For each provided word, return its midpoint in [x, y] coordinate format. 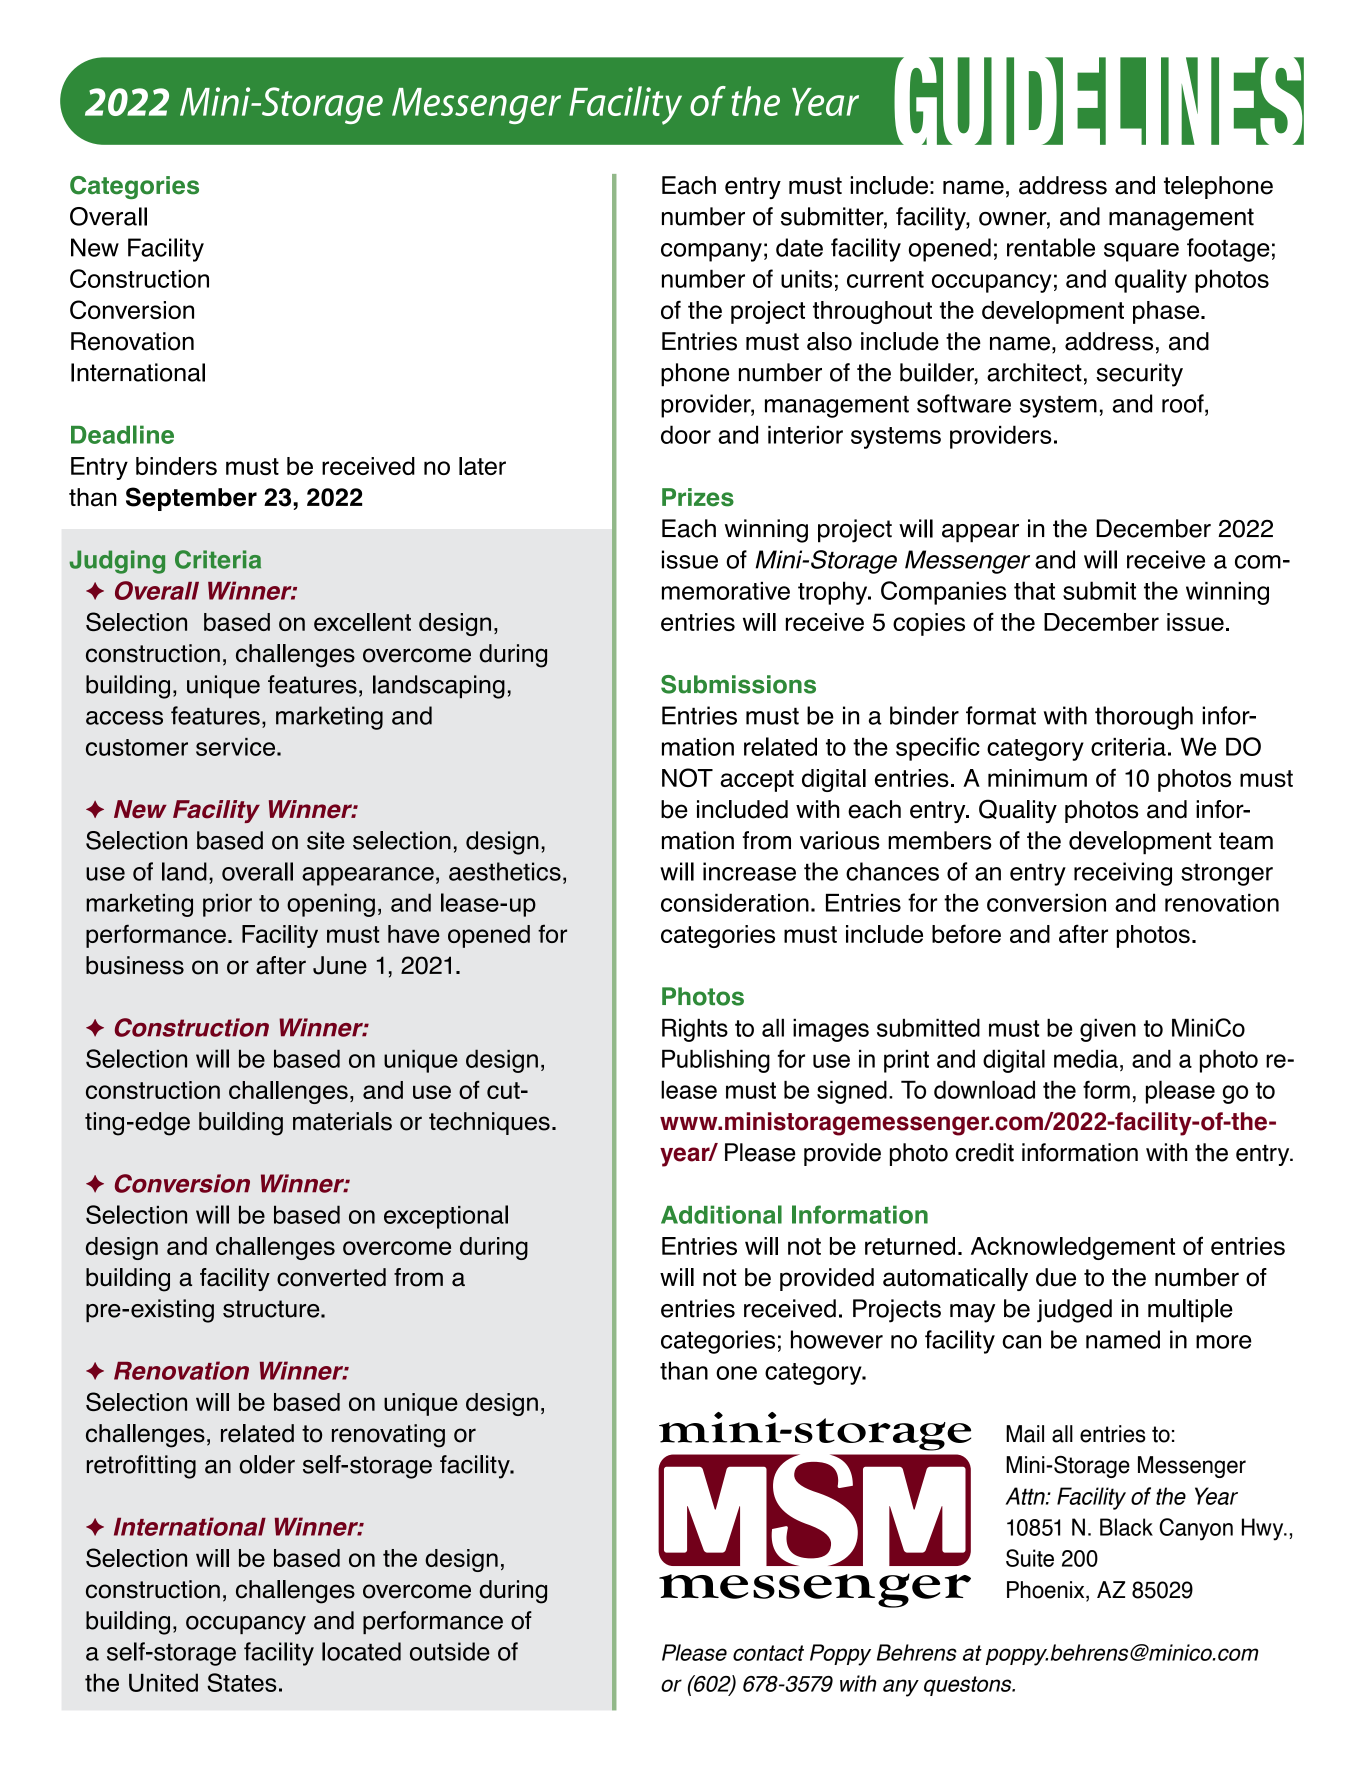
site [325, 840]
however [837, 1339]
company [711, 252]
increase [749, 871]
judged [1074, 1311]
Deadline [122, 434]
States [242, 1682]
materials [342, 1121]
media [1086, 1058]
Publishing [716, 1061]
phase [1167, 312]
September [191, 499]
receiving [1123, 874]
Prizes [698, 497]
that [1034, 590]
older [267, 1464]
